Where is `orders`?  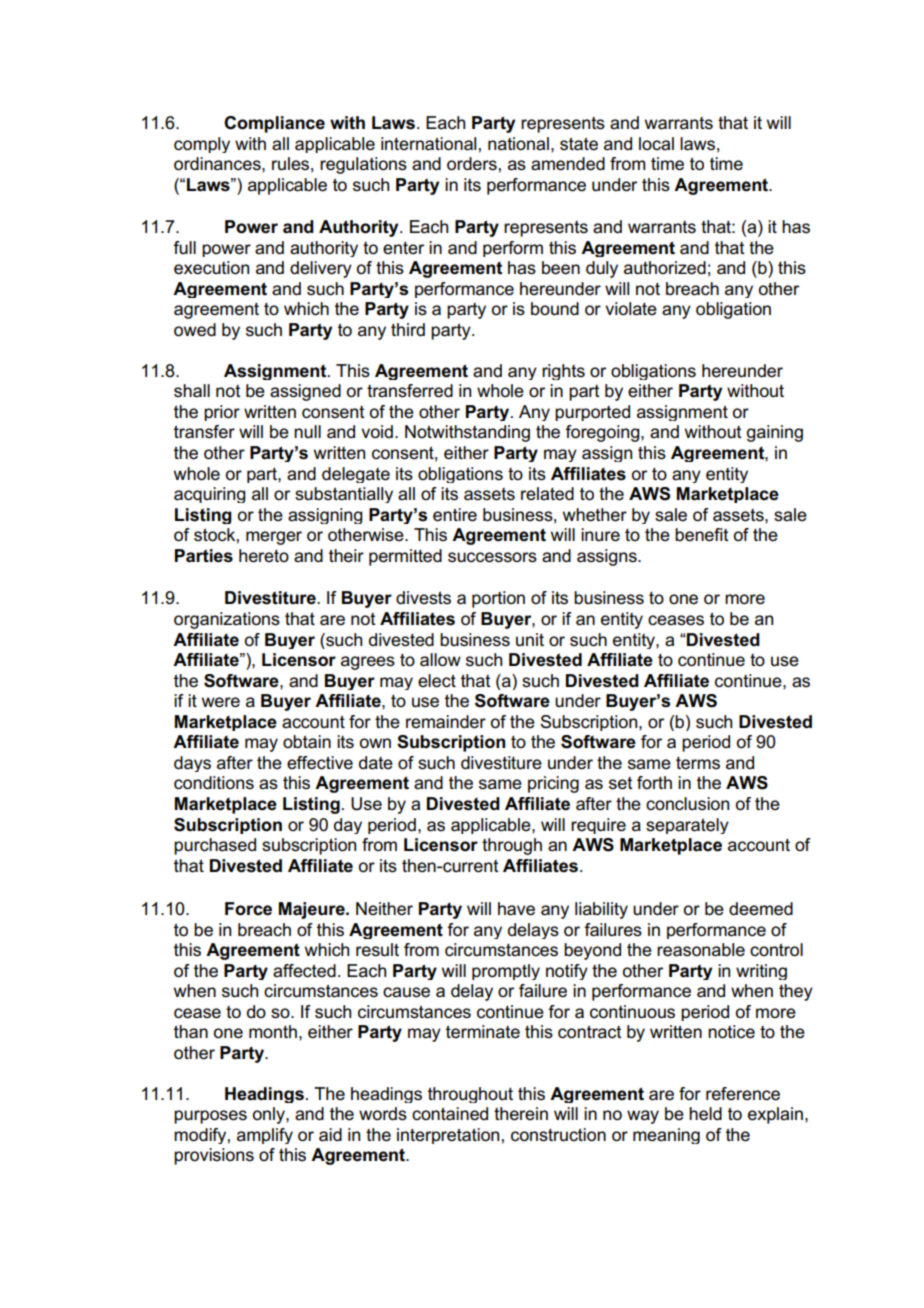
orders is located at coordinates (472, 164).
